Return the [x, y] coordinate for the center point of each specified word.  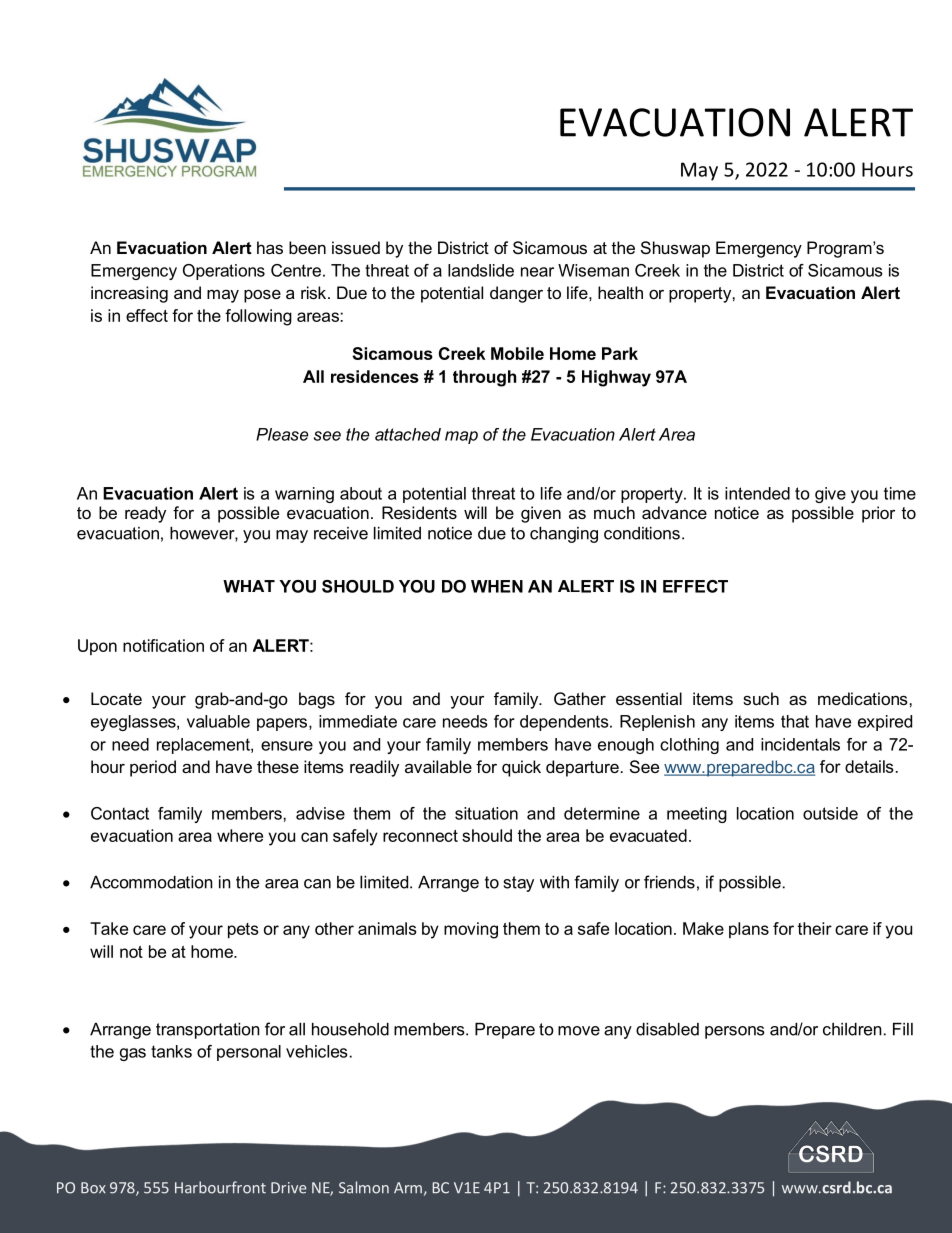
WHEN [497, 586]
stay [519, 884]
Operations [224, 272]
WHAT [249, 586]
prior [878, 514]
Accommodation [151, 882]
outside [830, 813]
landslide [481, 270]
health [620, 292]
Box [93, 1188]
